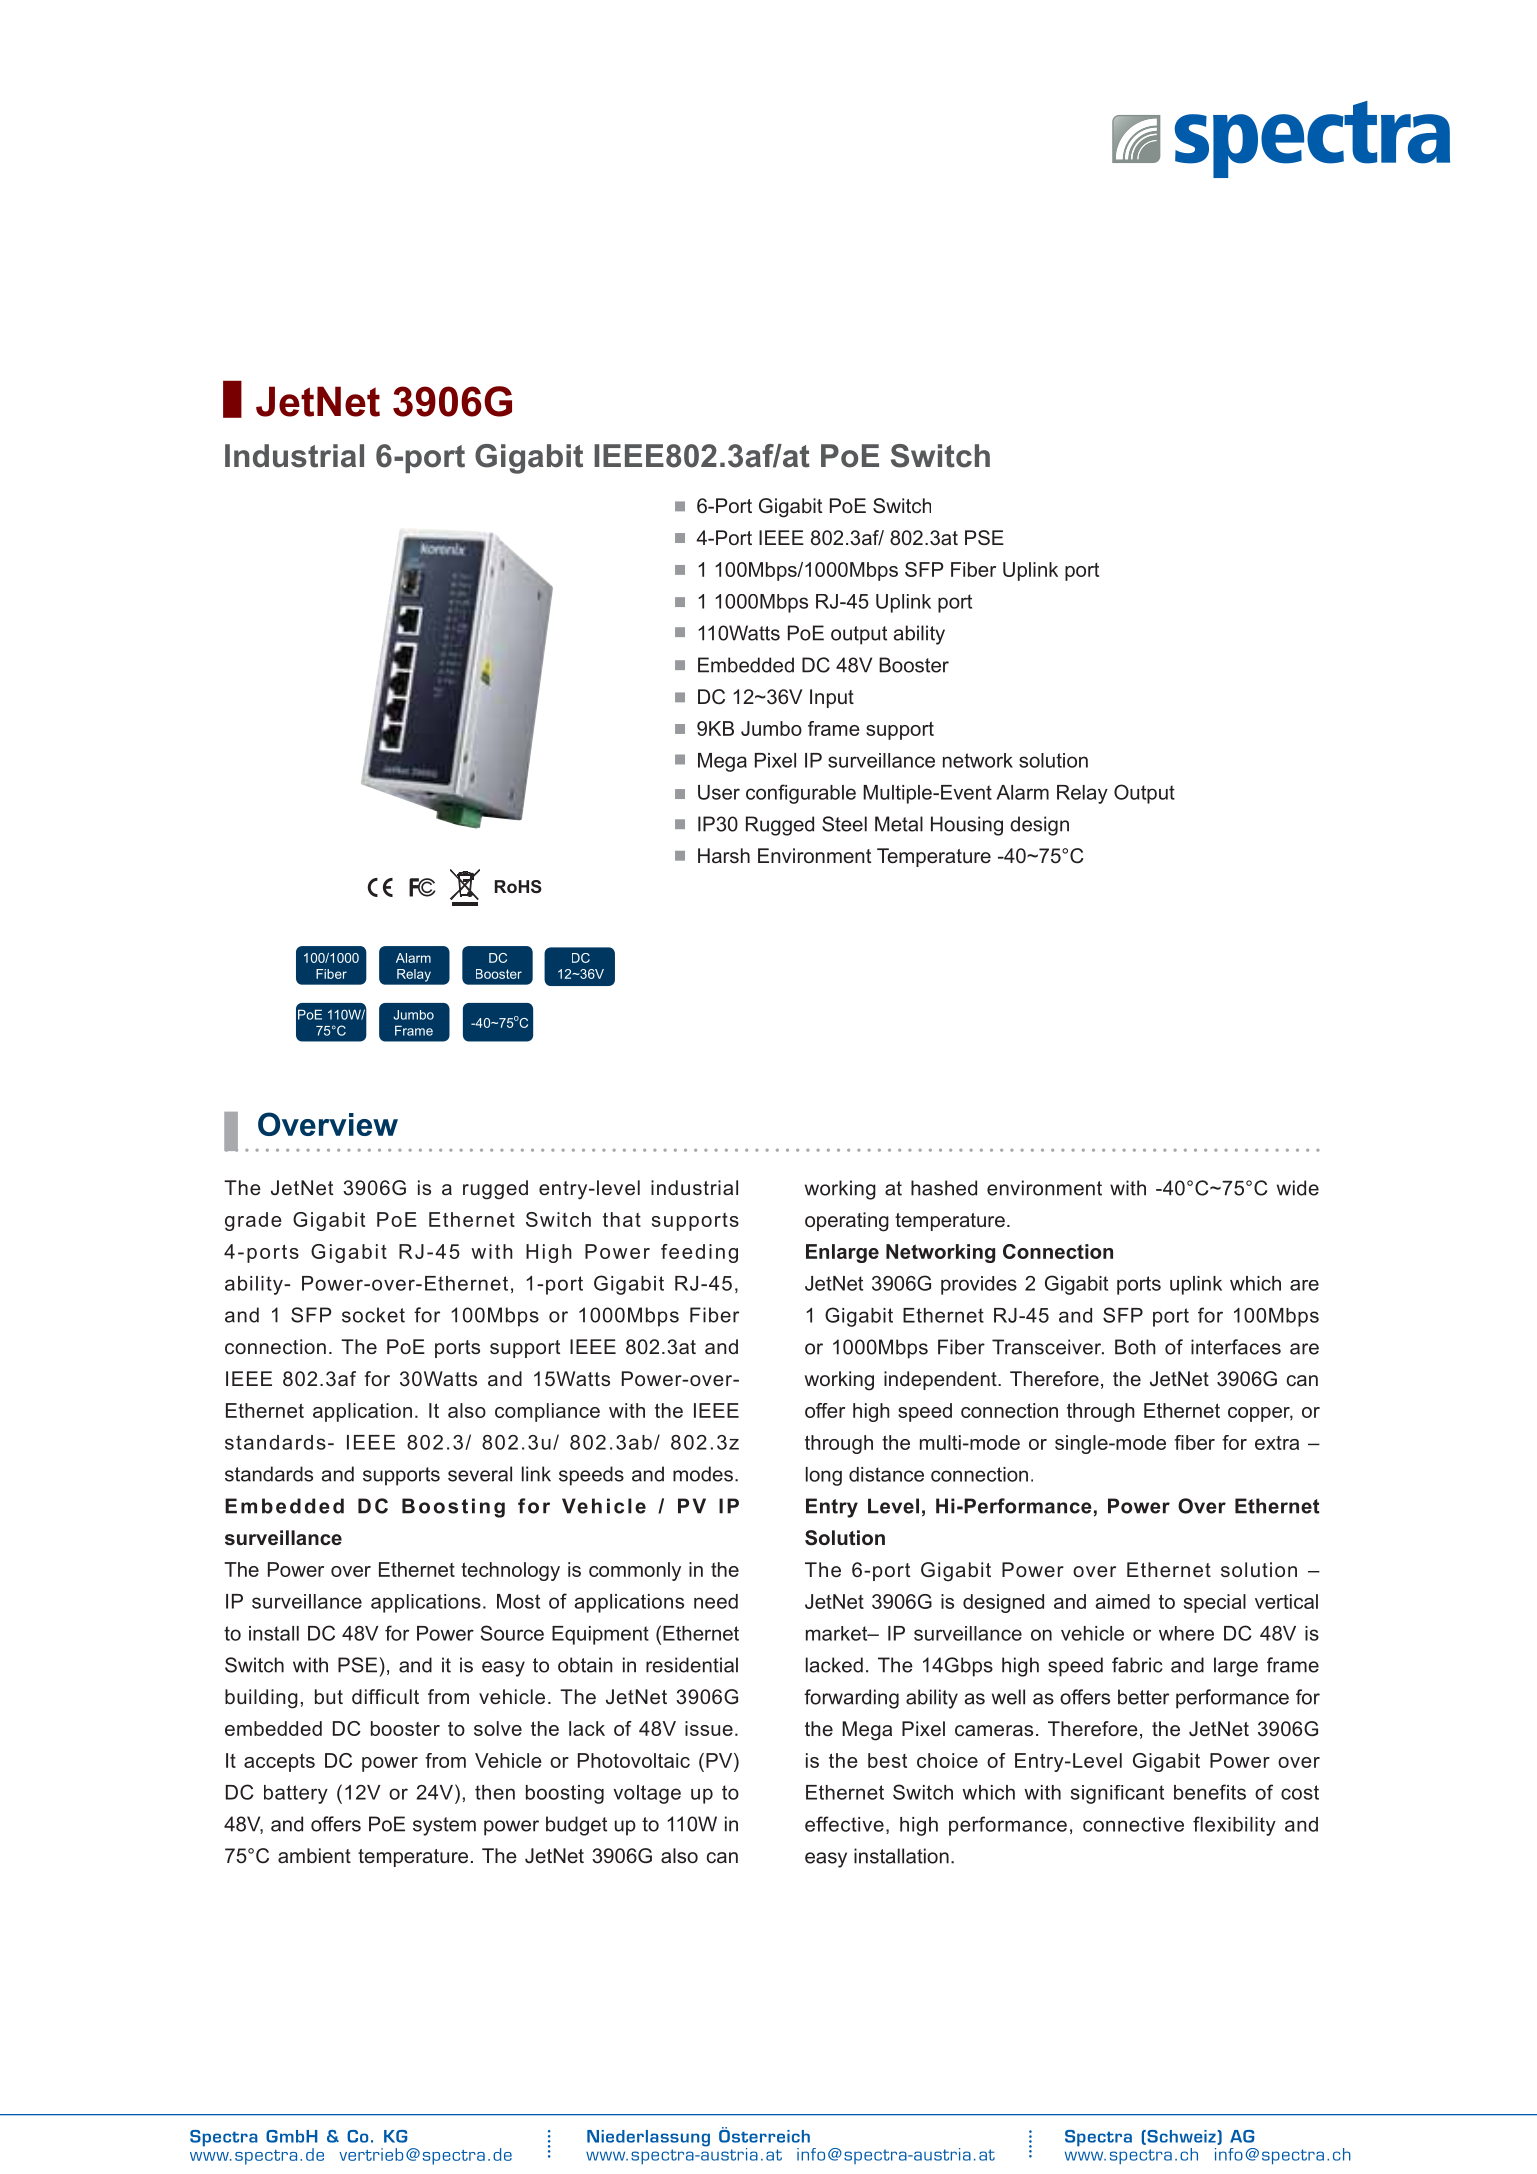 The image size is (1537, 2174). What do you see at coordinates (859, 635) in the screenshot?
I see `output` at bounding box center [859, 635].
